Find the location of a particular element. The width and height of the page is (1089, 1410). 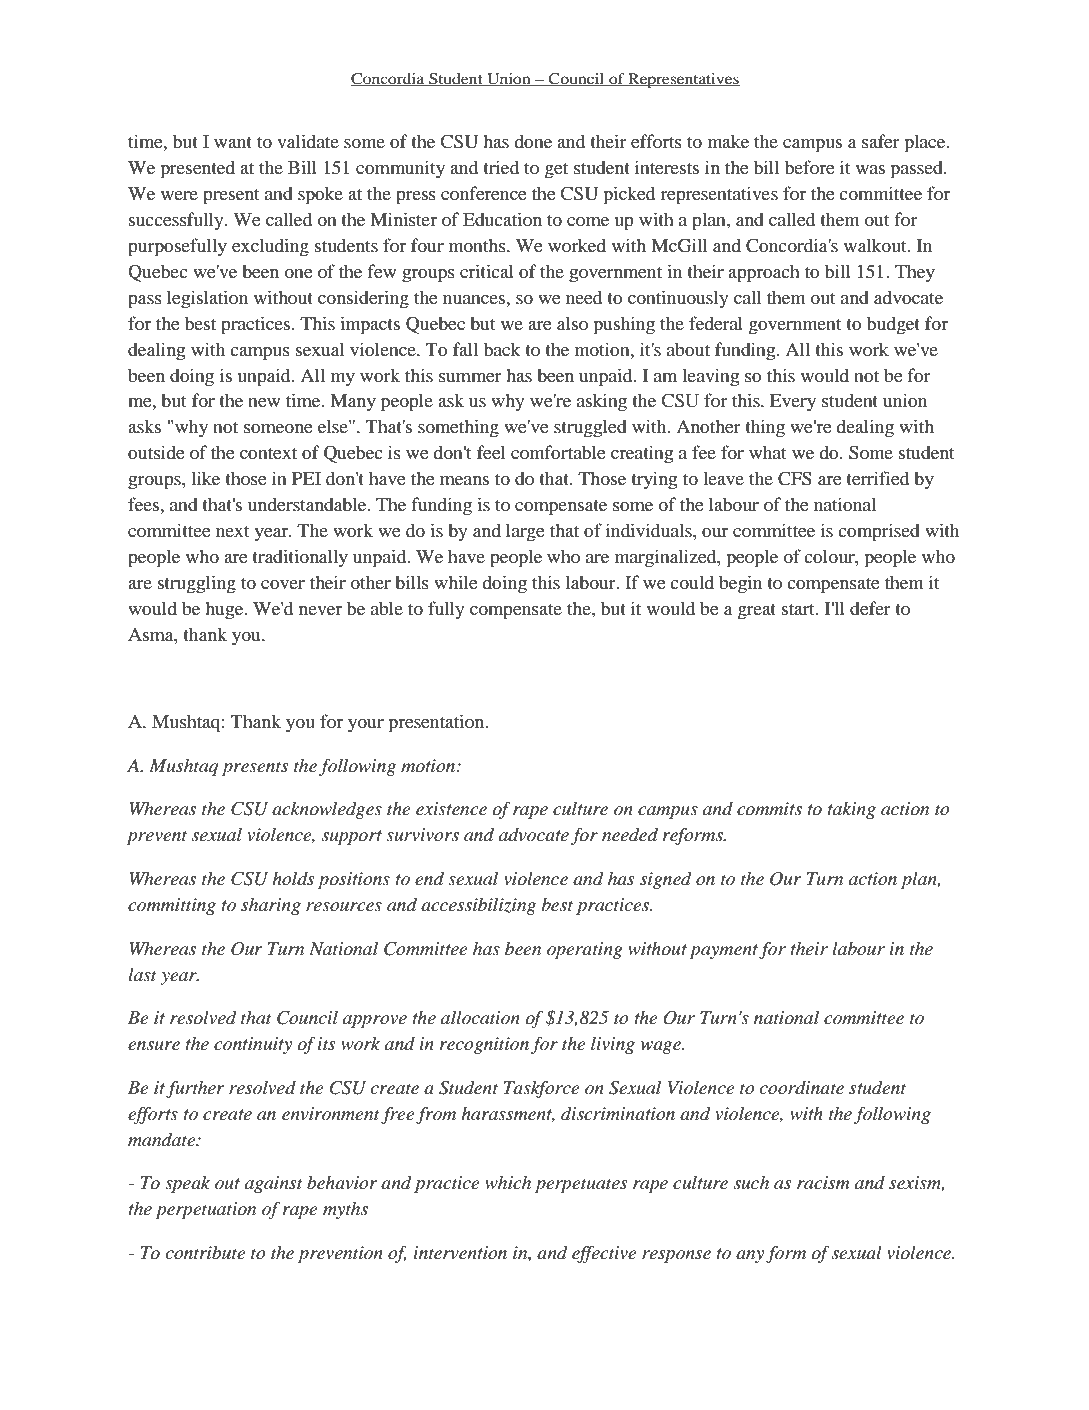

large is located at coordinates (525, 532).
